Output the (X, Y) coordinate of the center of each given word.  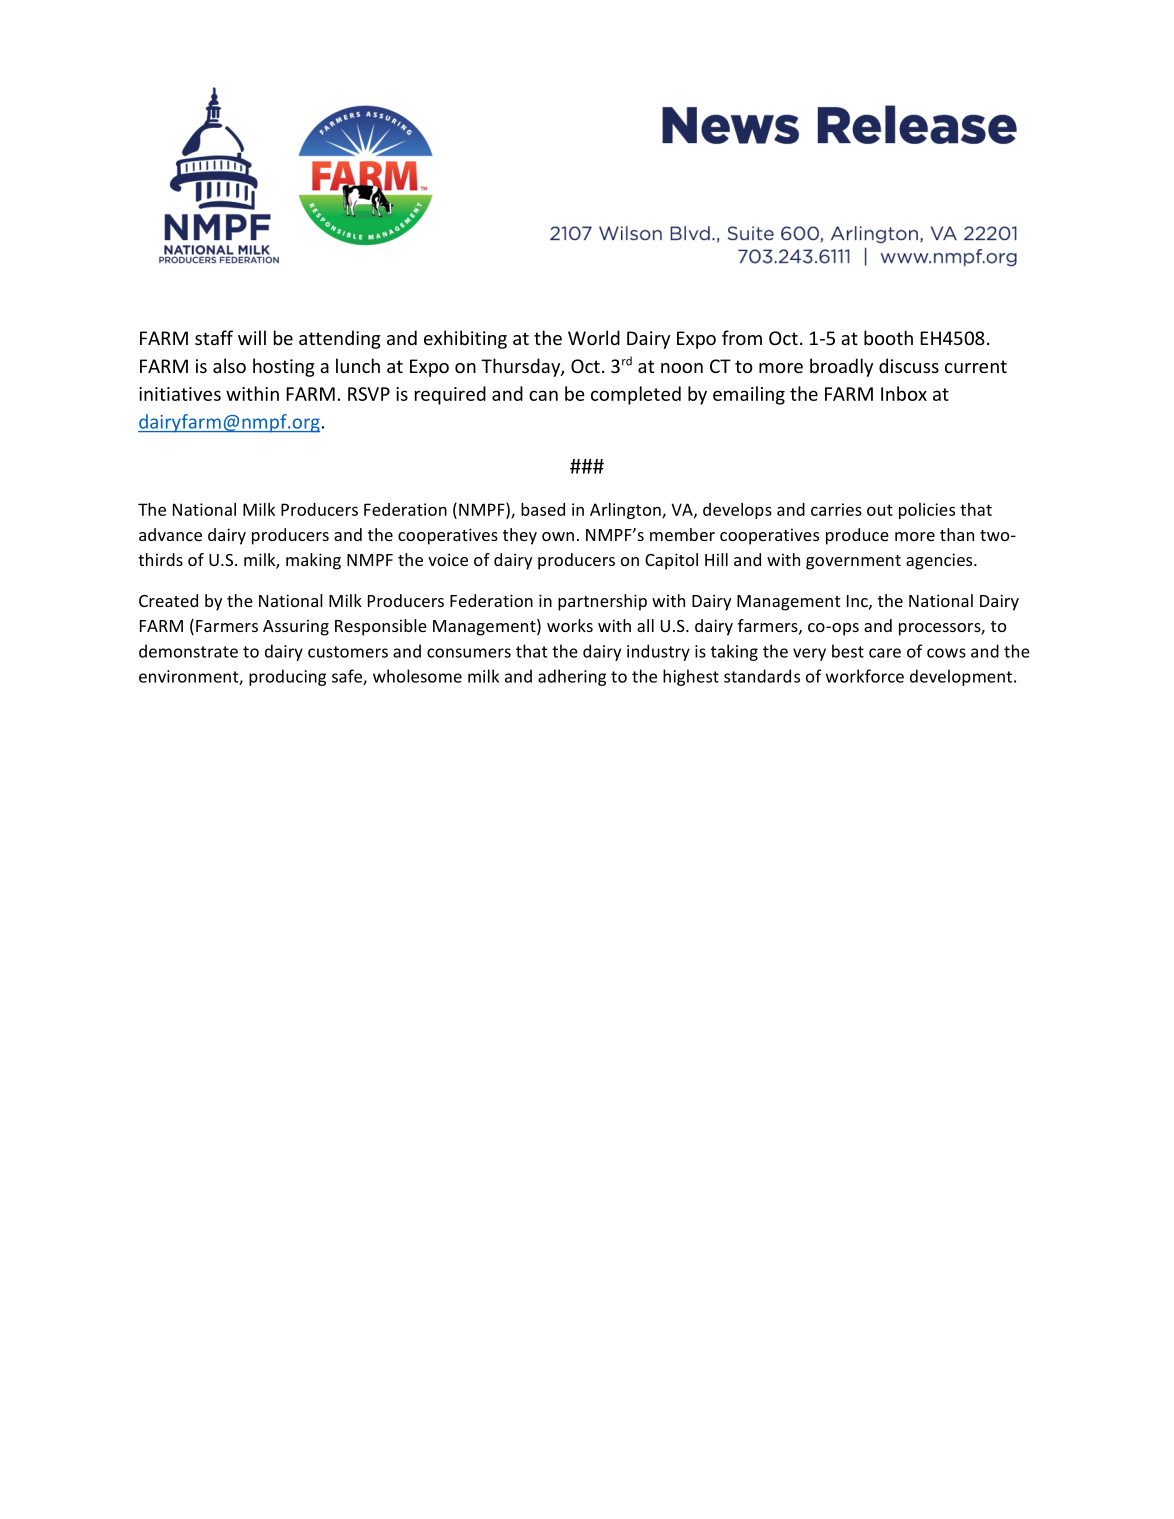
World (594, 337)
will (252, 337)
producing (287, 677)
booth (888, 337)
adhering (572, 677)
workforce (865, 676)
